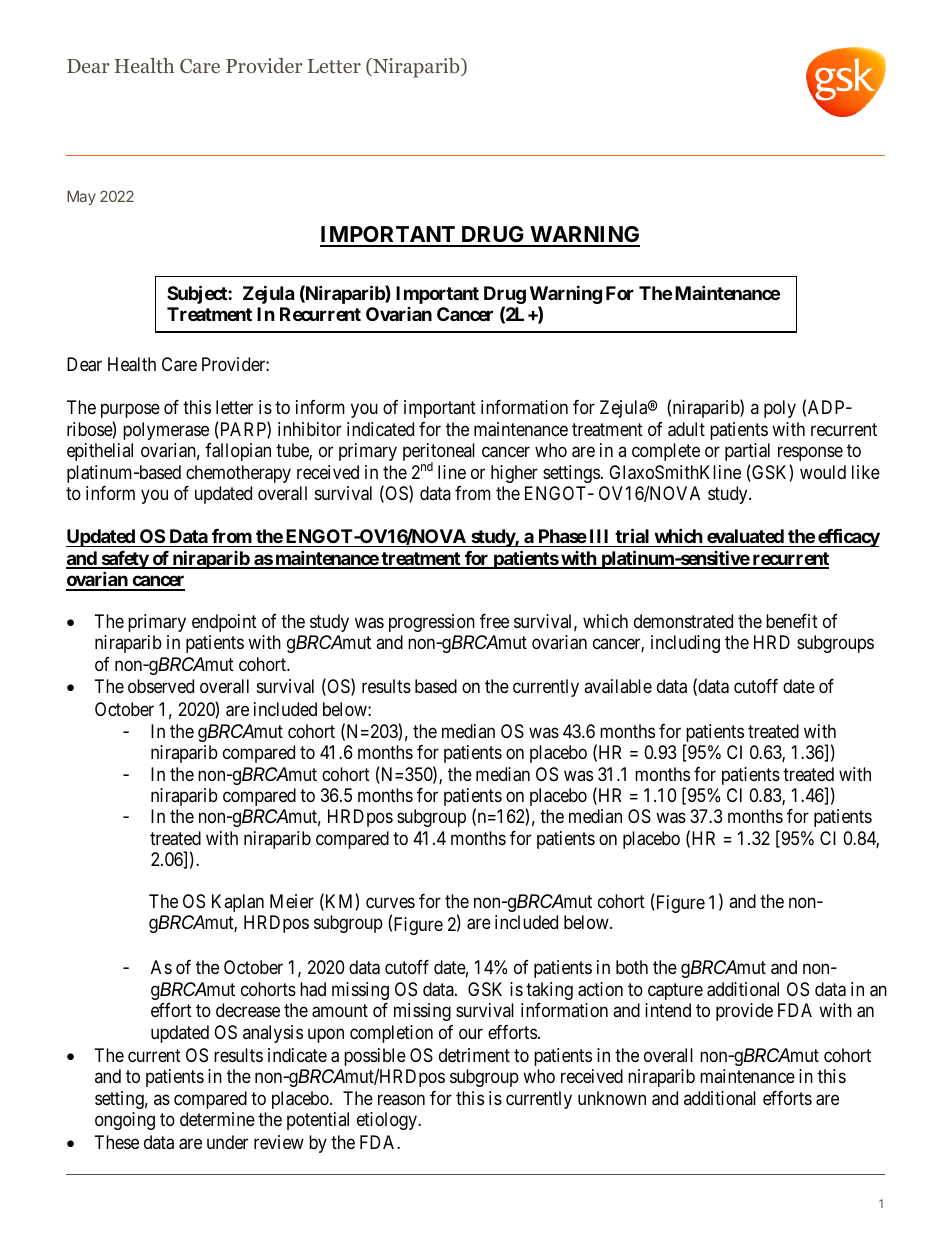 Image resolution: width=952 pixels, height=1233 pixels. I want to click on May, so click(81, 197).
